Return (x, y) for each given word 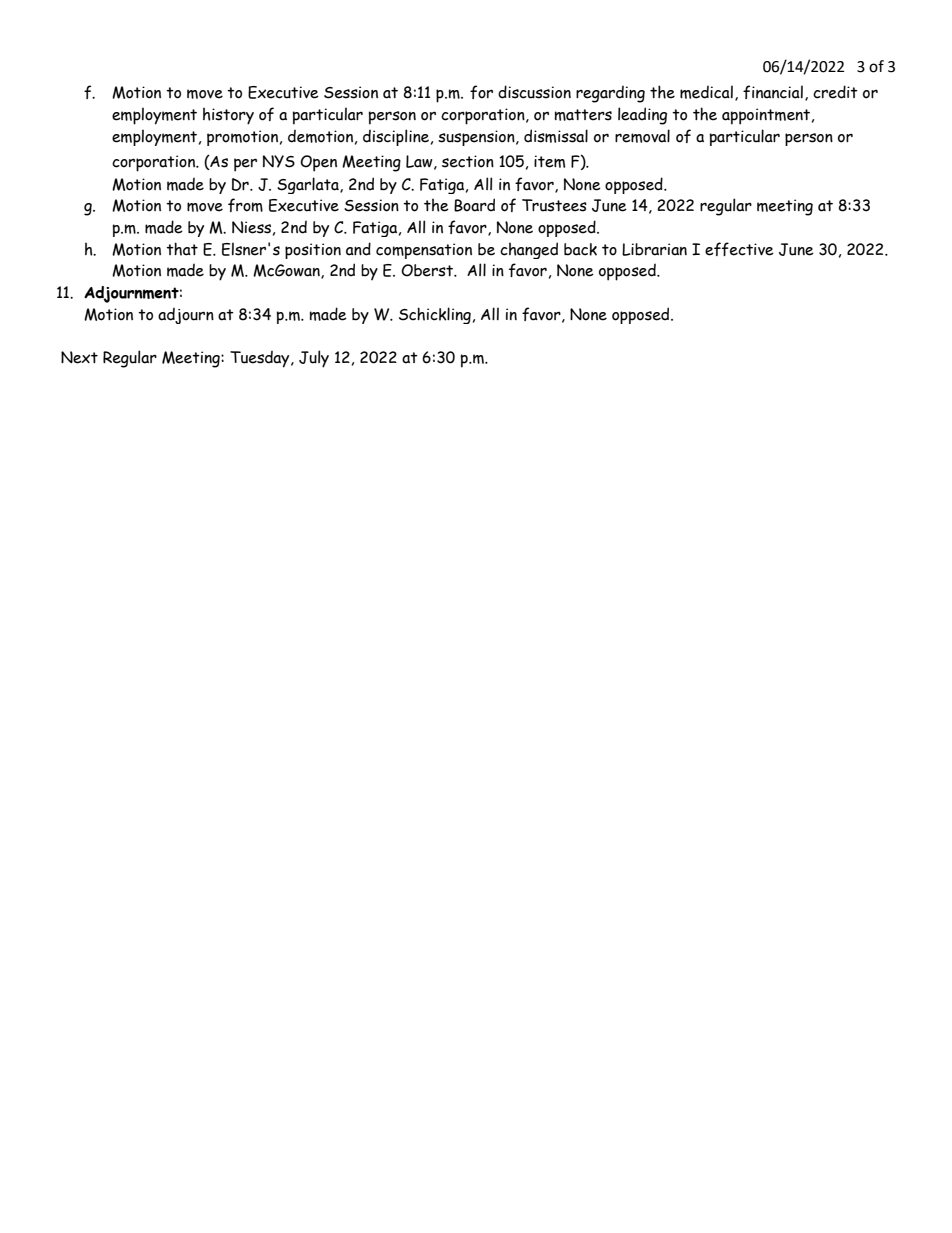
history (228, 116)
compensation (424, 251)
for (481, 92)
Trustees (554, 205)
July (314, 359)
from (245, 205)
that (182, 249)
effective (739, 249)
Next (79, 357)
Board (474, 205)
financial (773, 92)
